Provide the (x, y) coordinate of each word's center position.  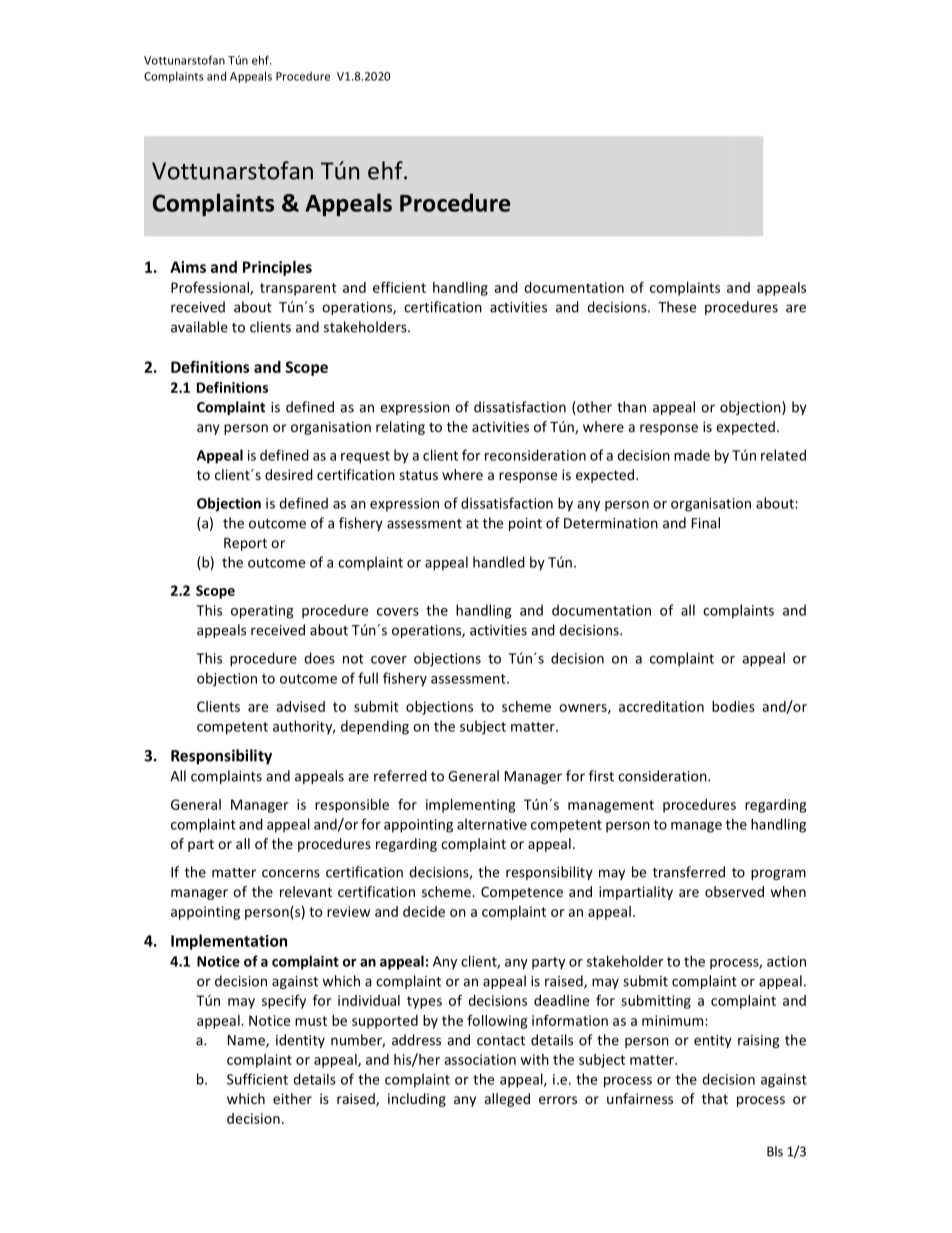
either (292, 1098)
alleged (507, 1100)
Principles (277, 268)
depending (375, 727)
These (677, 307)
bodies (733, 706)
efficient (399, 287)
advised (300, 706)
